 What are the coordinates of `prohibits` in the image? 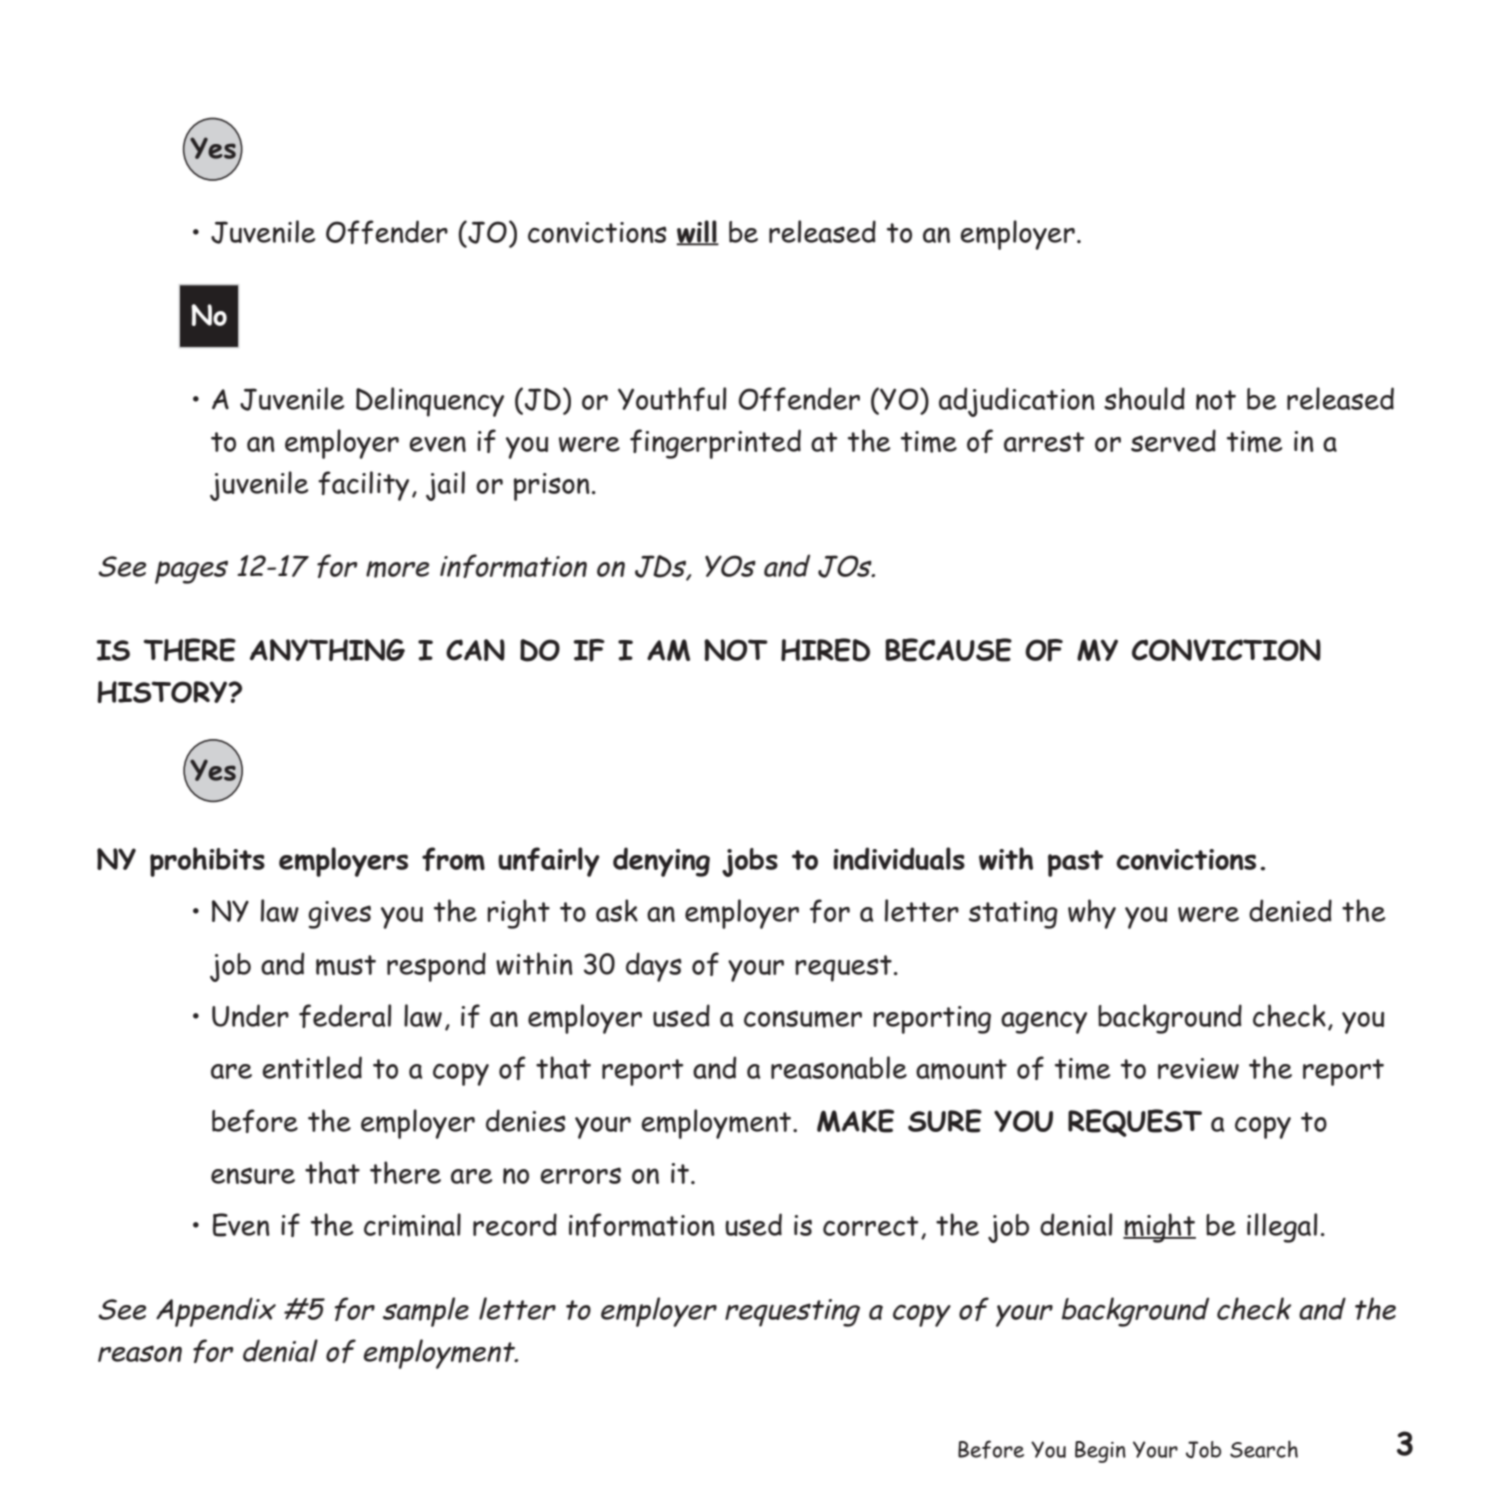 It's located at (207, 862).
